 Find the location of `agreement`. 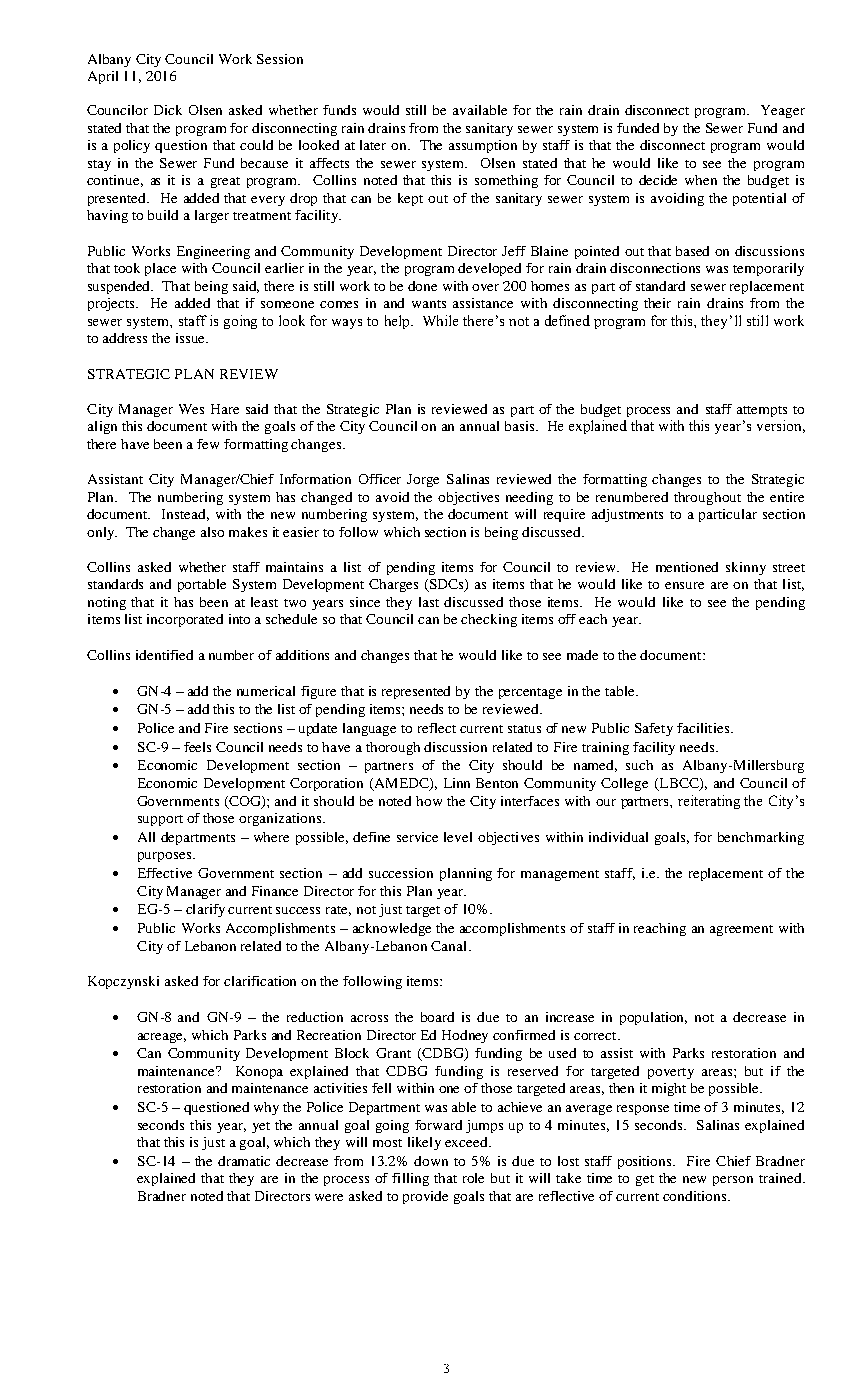

agreement is located at coordinates (741, 930).
